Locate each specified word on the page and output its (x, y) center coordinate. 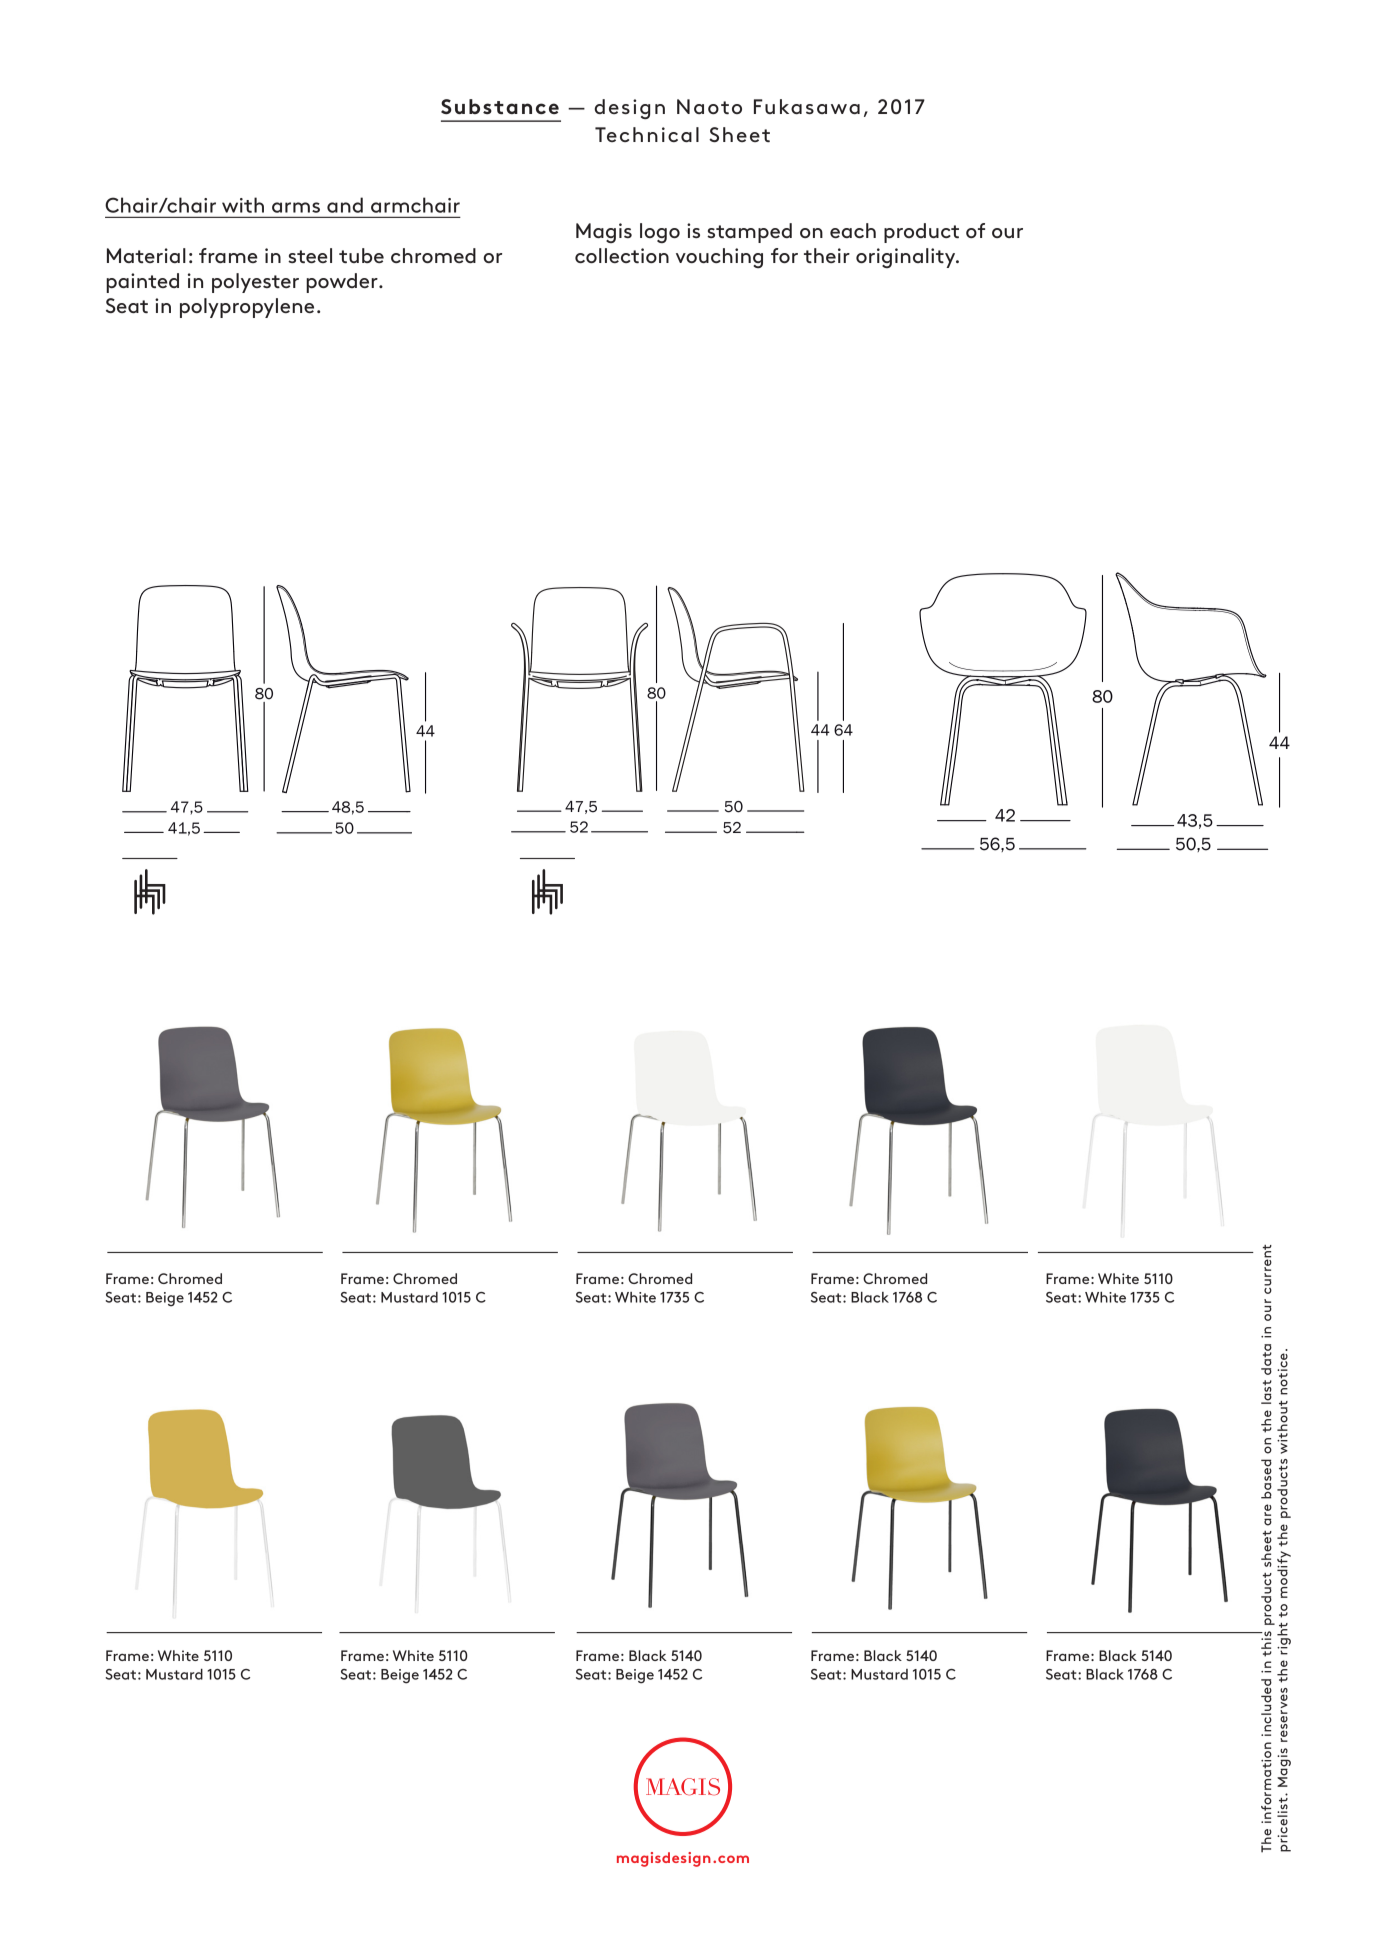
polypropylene (247, 308)
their (827, 255)
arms (296, 207)
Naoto (709, 106)
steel (310, 255)
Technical (647, 134)
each (853, 230)
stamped (749, 233)
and (345, 205)
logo (660, 233)
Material (146, 255)
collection (622, 255)
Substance (500, 106)
